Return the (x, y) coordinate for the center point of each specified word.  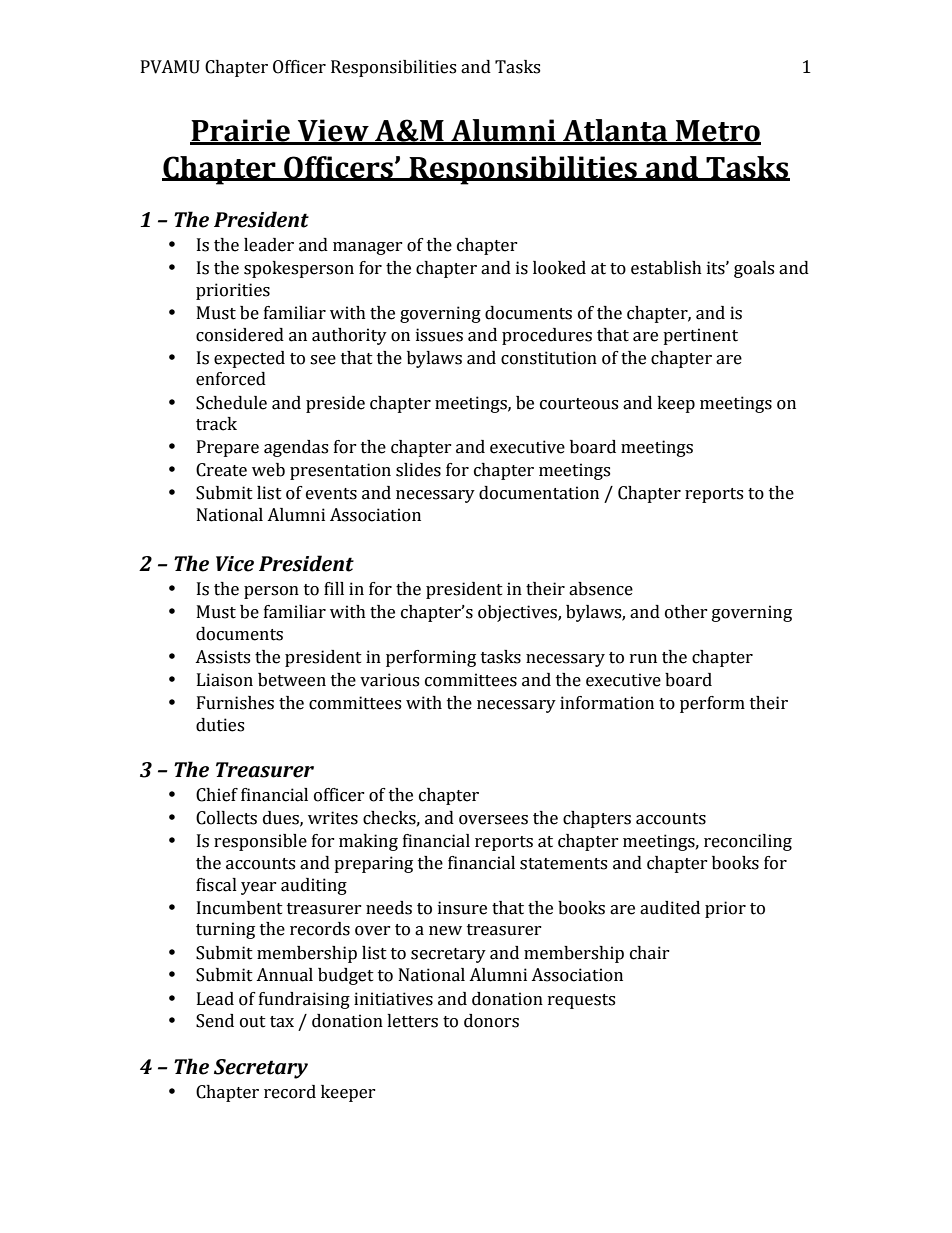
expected (249, 359)
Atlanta (615, 131)
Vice (235, 564)
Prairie (241, 131)
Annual (284, 975)
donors (491, 1021)
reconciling (748, 842)
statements (563, 864)
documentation (539, 493)
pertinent (700, 336)
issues (439, 335)
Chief (217, 795)
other (686, 612)
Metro (717, 132)
